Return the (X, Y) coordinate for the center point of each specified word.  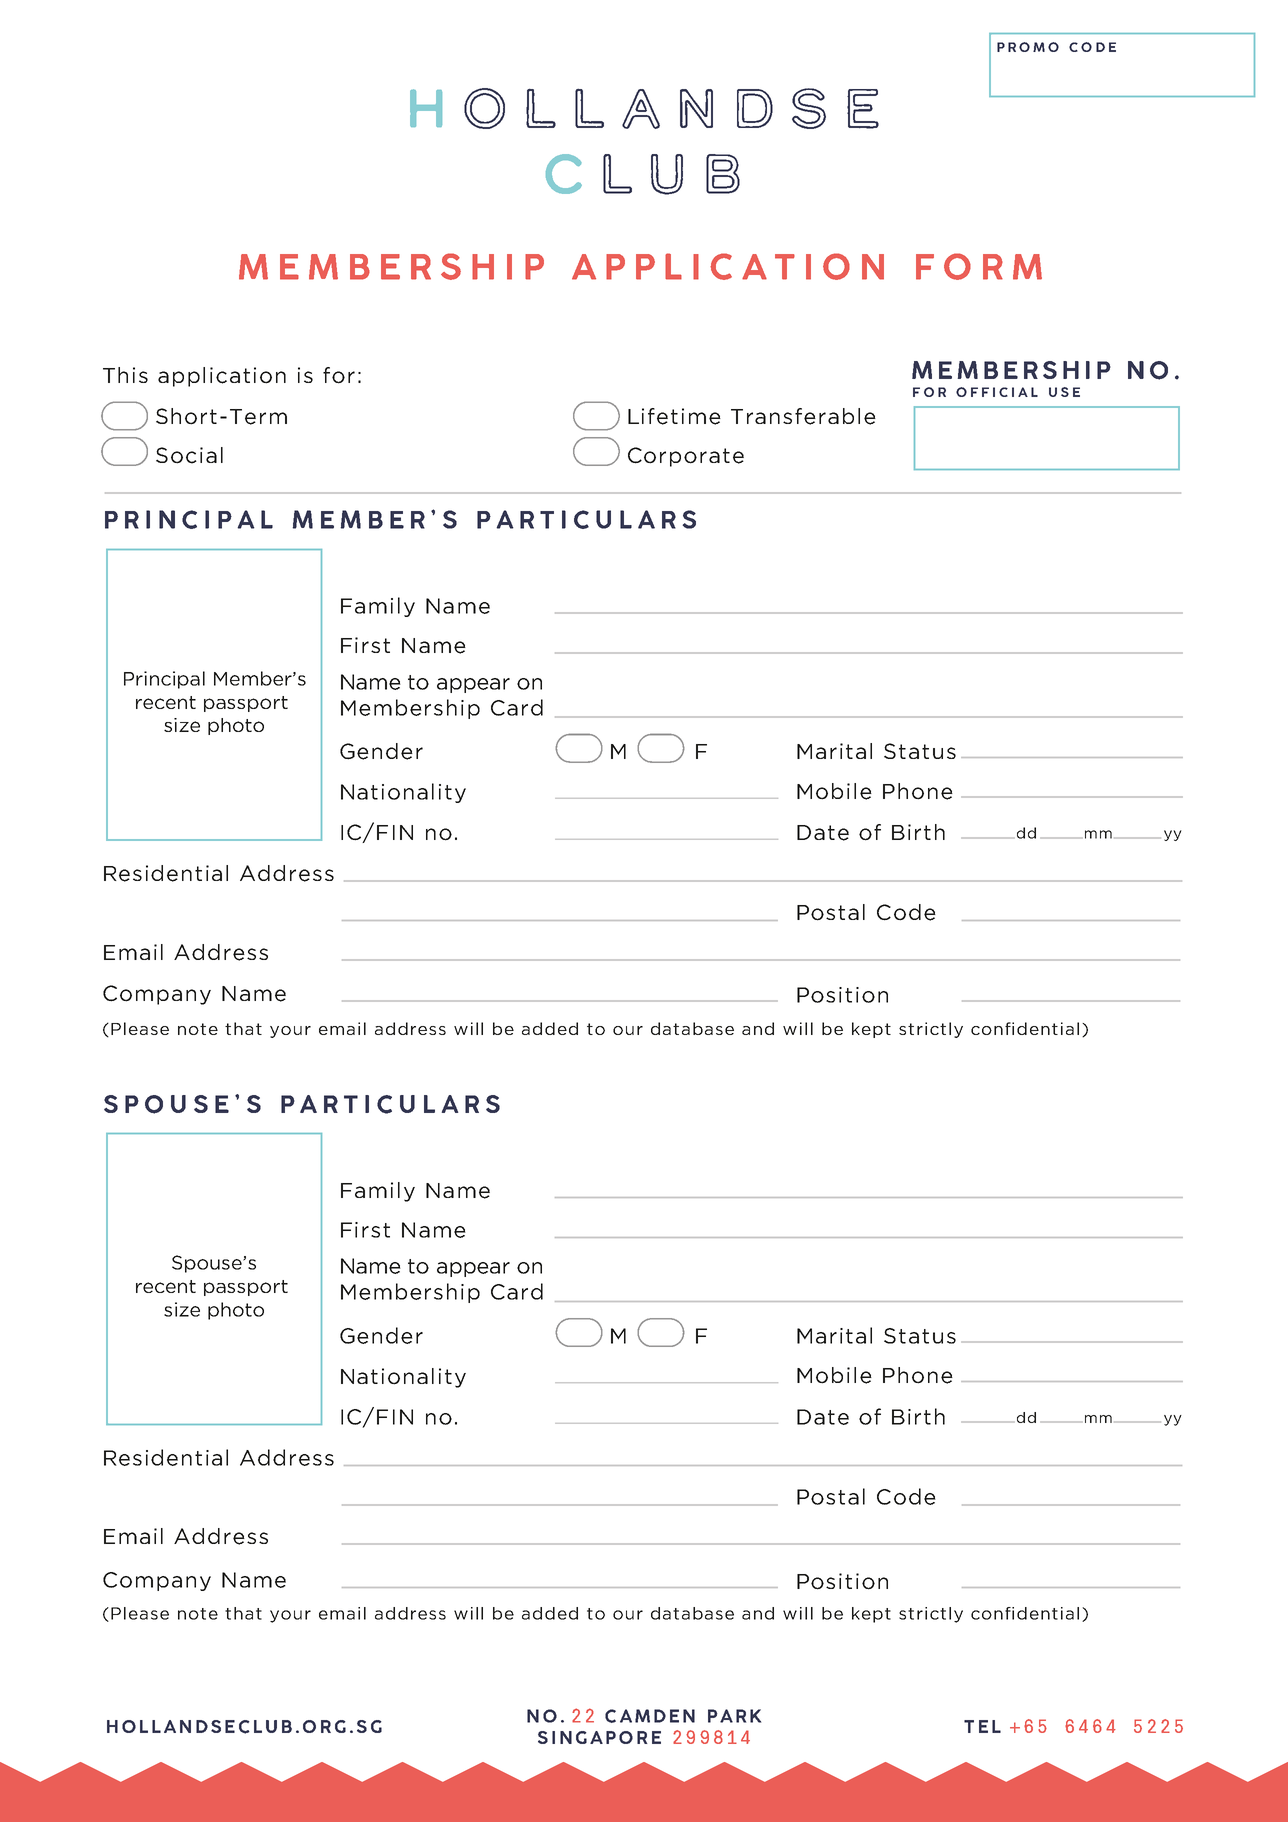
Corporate (686, 457)
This (125, 375)
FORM (979, 266)
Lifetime (674, 416)
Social (189, 455)
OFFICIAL (997, 392)
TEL (982, 1726)
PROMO (1028, 47)
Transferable (803, 416)
